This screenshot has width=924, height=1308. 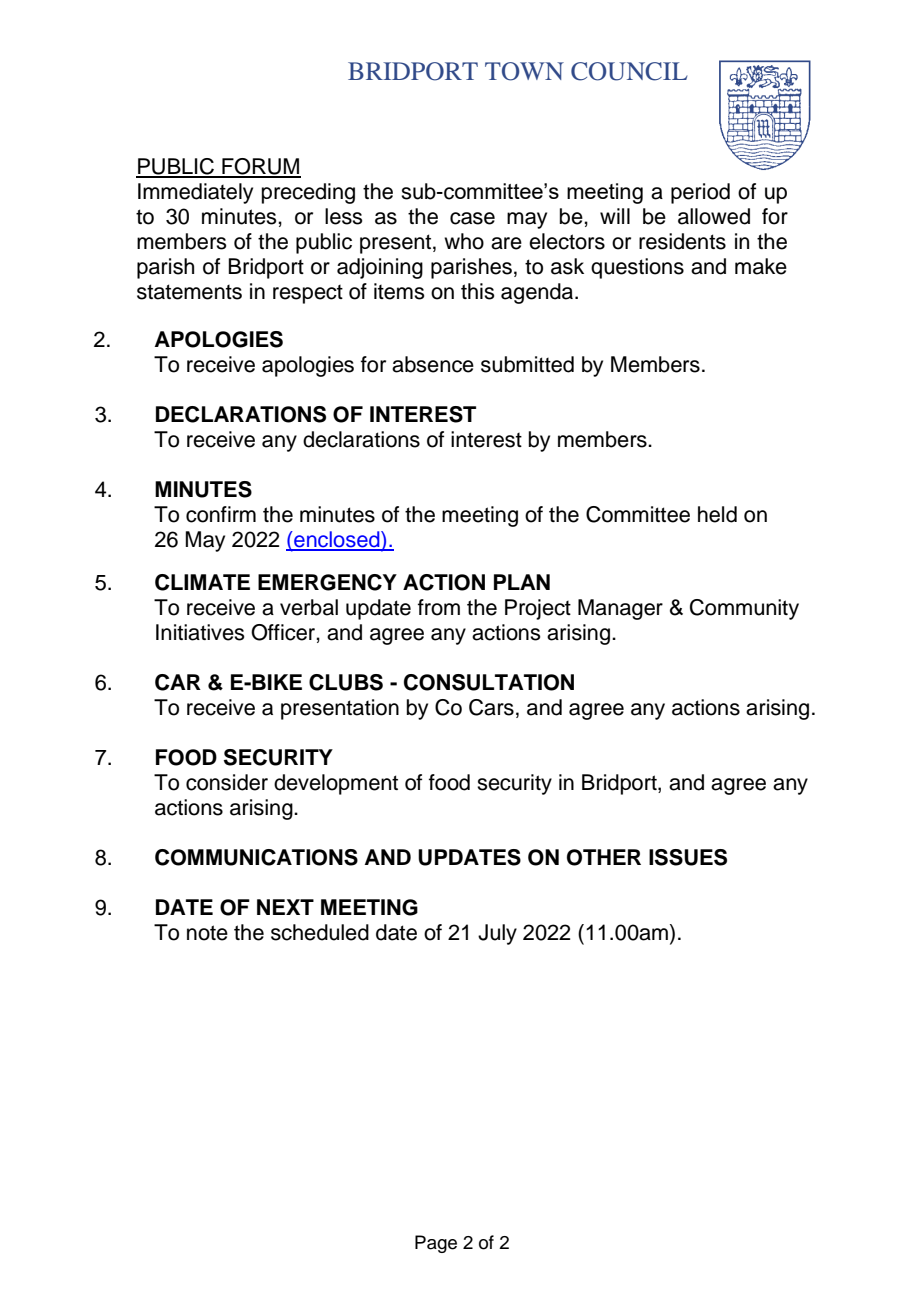 What do you see at coordinates (489, 682) in the screenshot?
I see `CONSULTATION` at bounding box center [489, 682].
